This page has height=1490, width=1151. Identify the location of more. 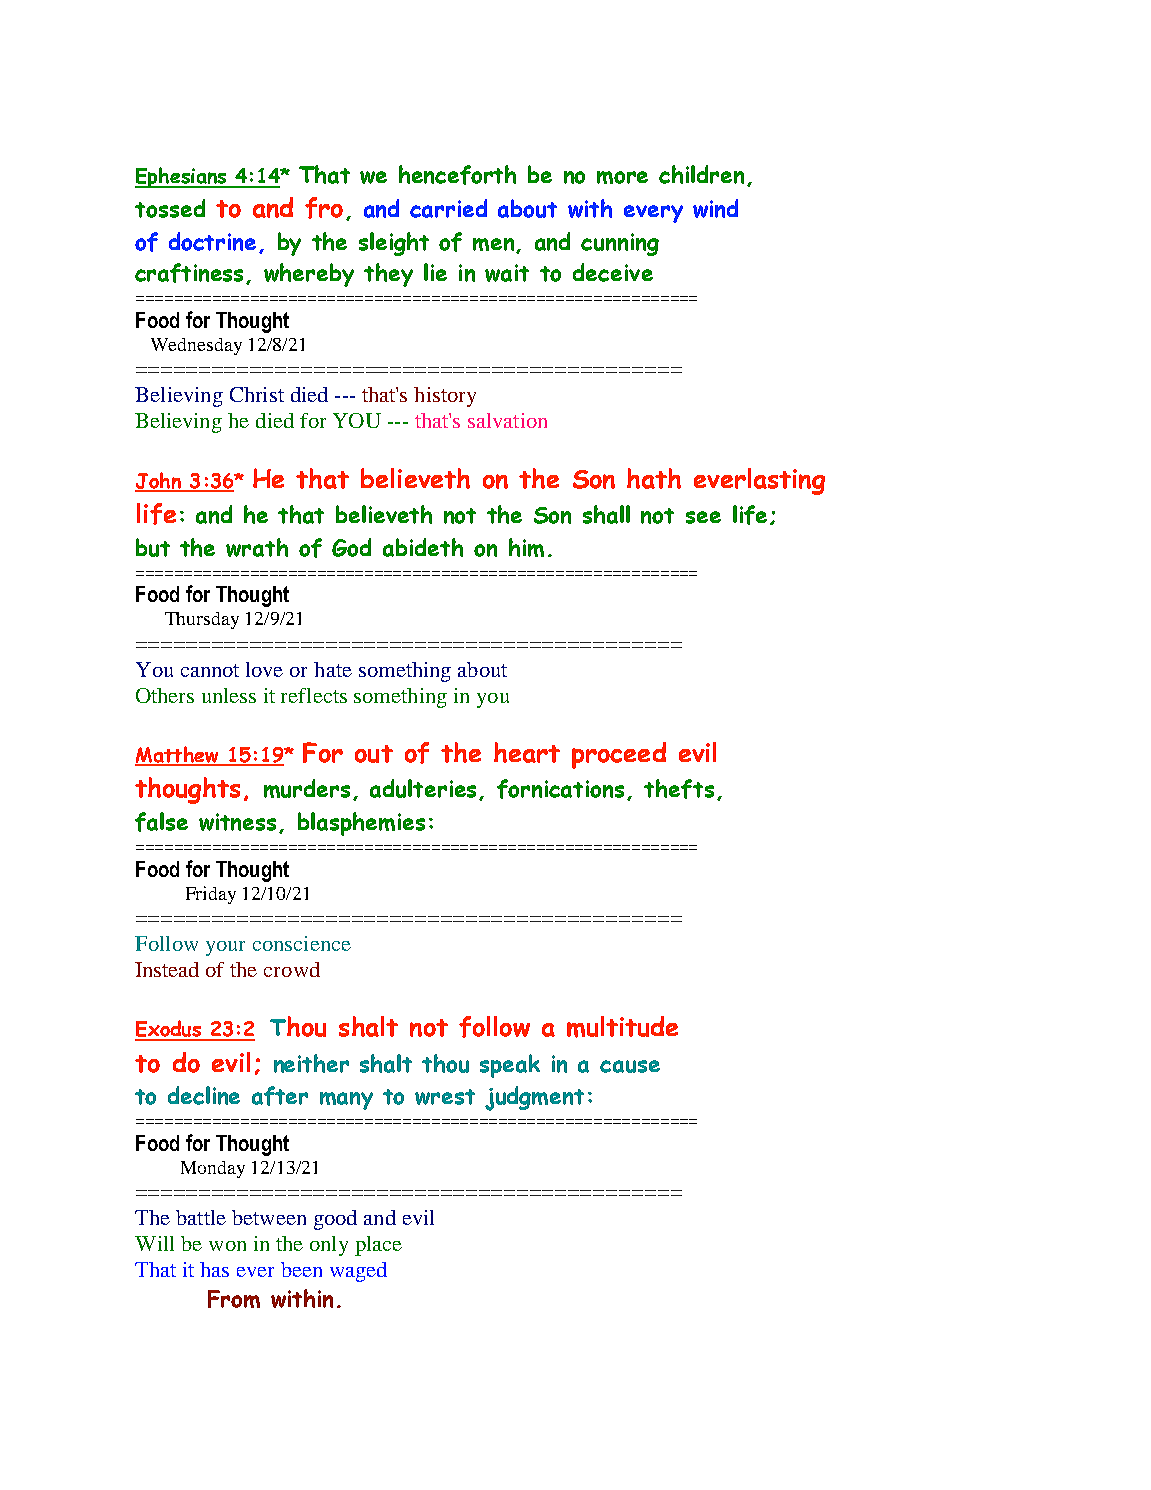
(622, 177).
